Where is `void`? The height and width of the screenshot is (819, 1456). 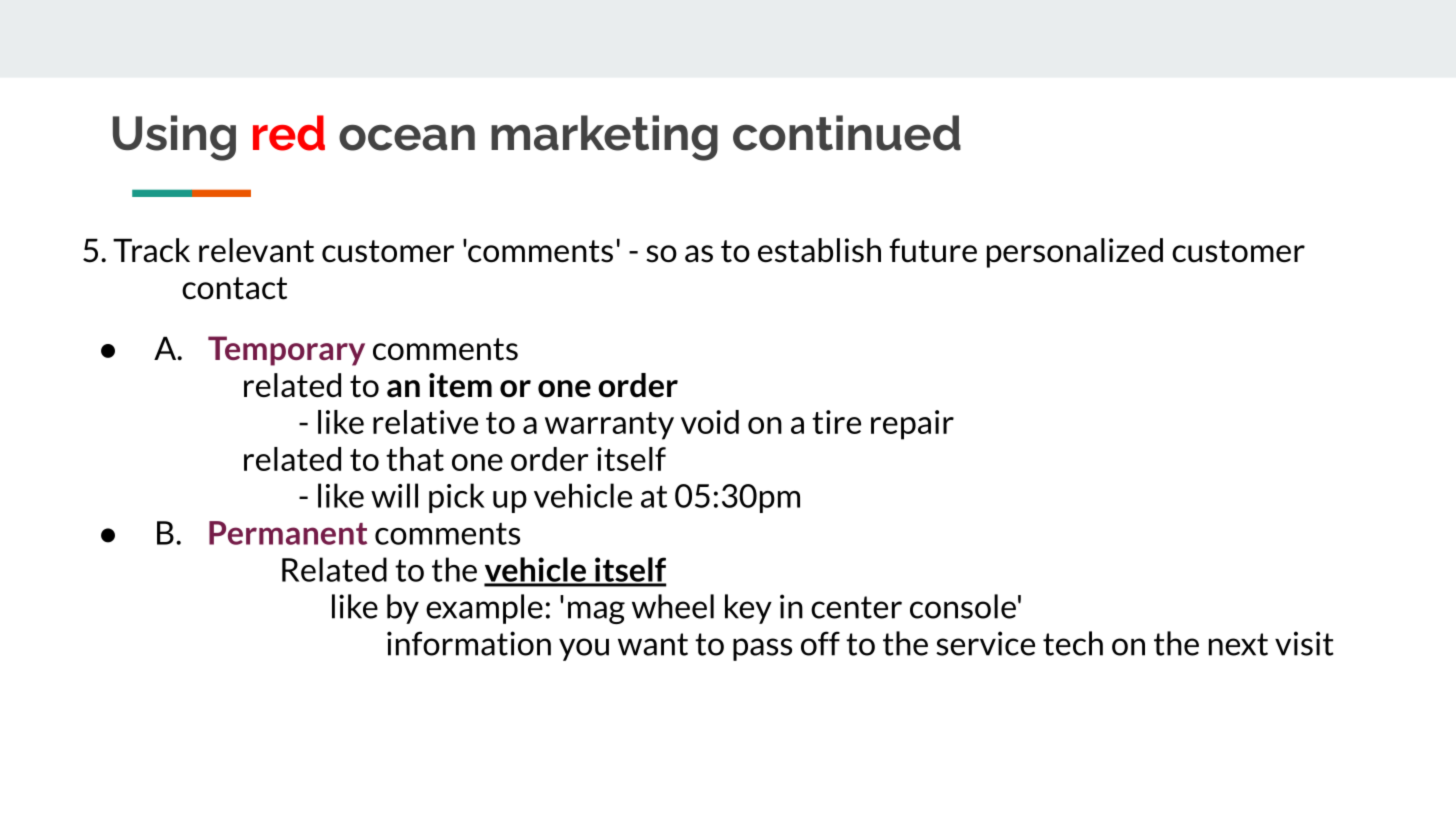
void is located at coordinates (710, 422).
